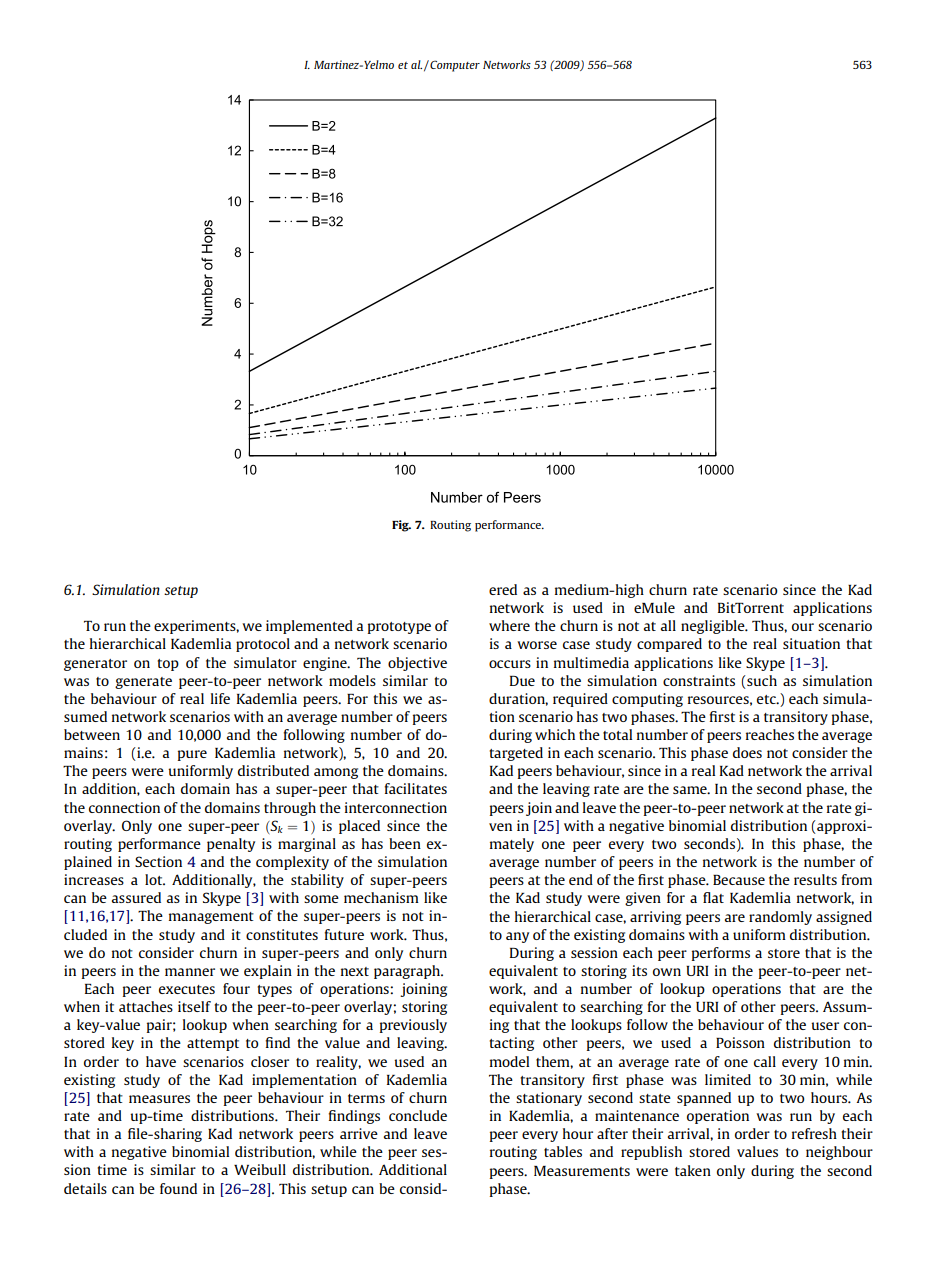  I want to click on implemented, so click(309, 627).
